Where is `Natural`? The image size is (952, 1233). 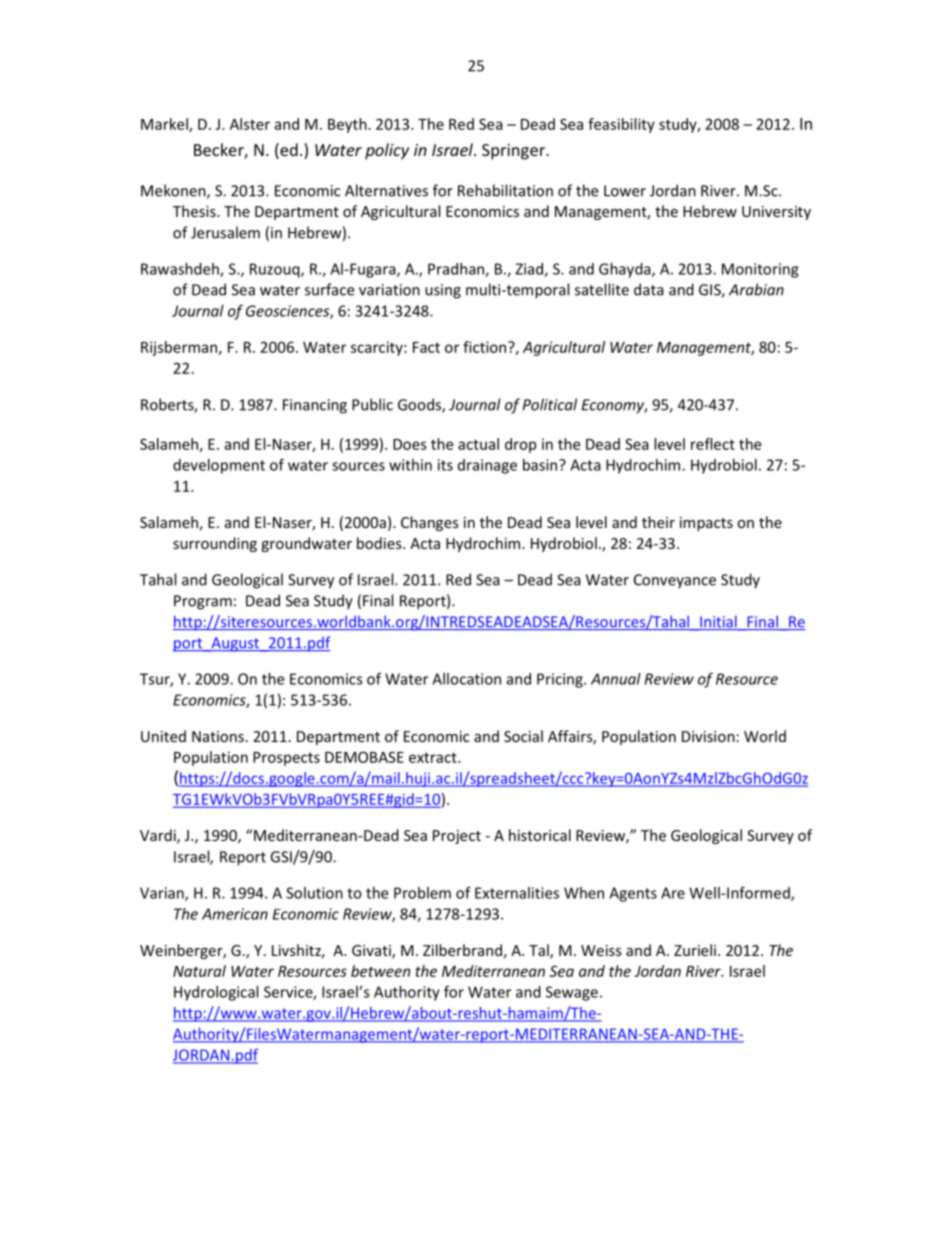
Natural is located at coordinates (199, 971).
